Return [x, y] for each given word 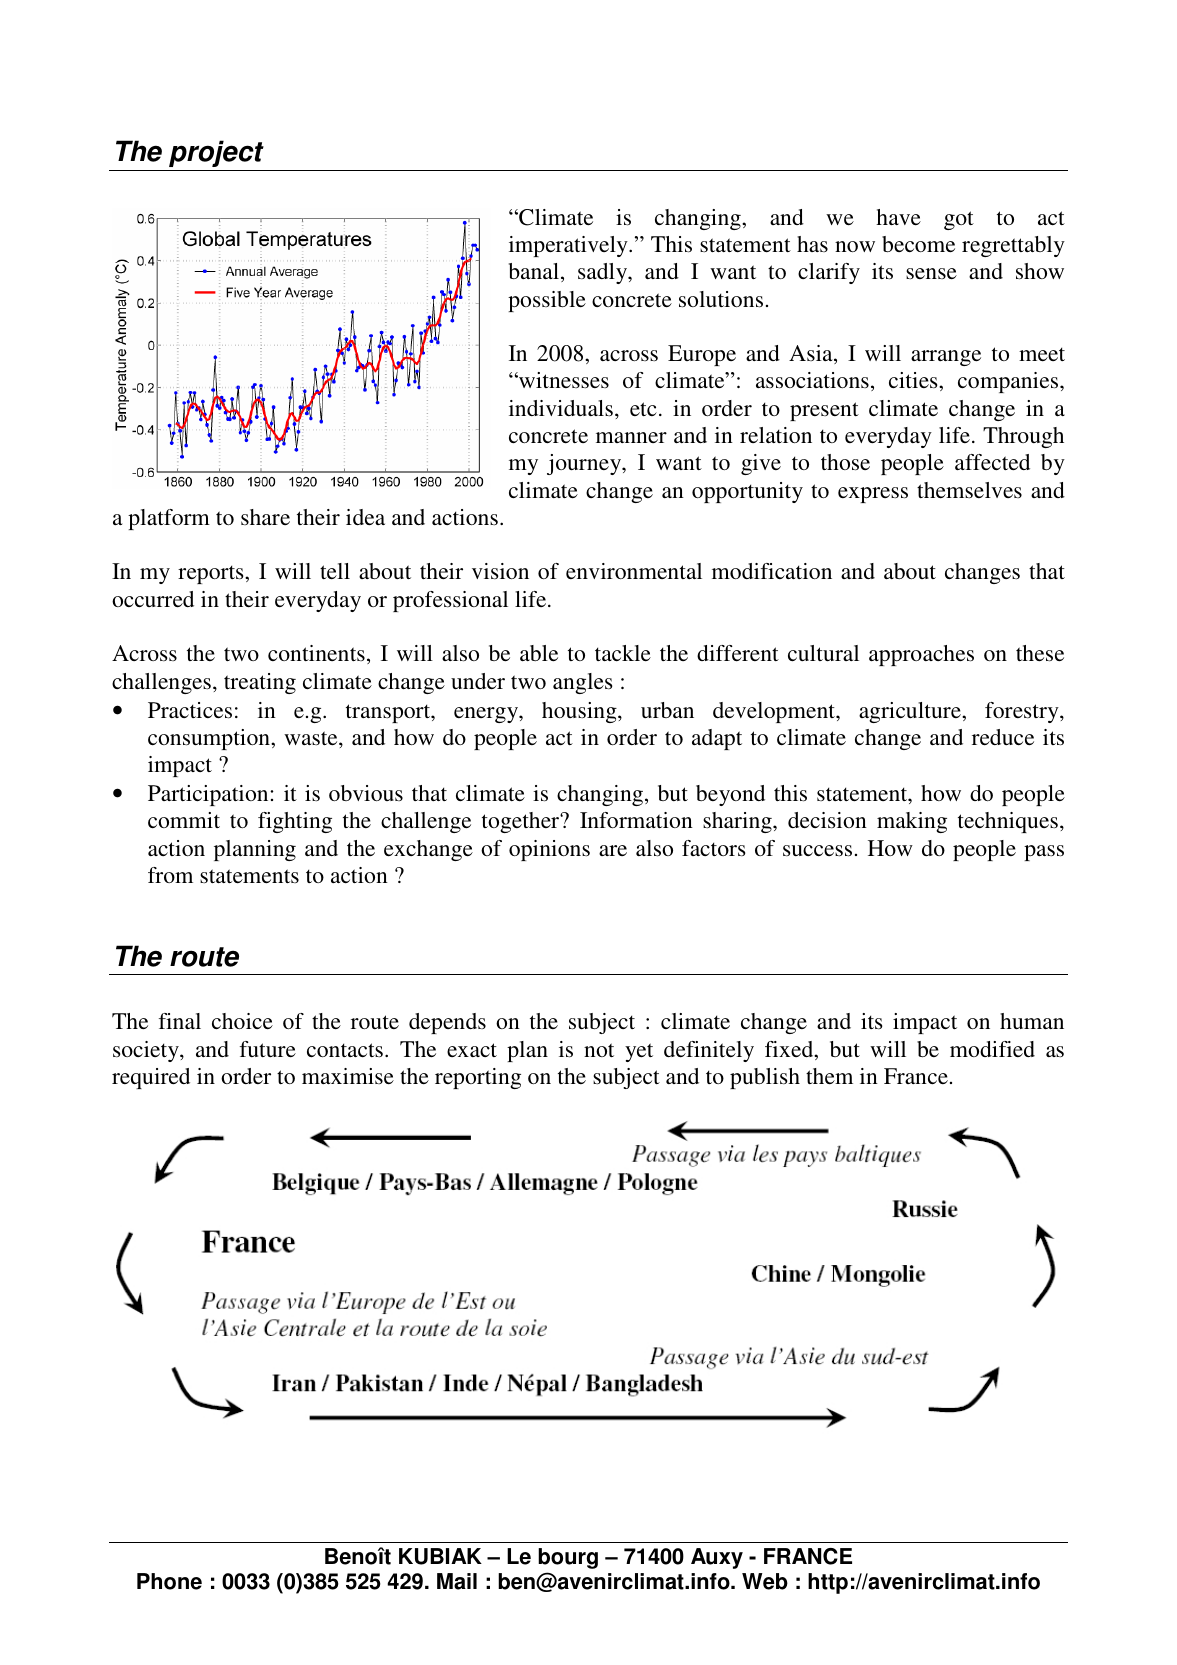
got [959, 220]
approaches [921, 655]
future [268, 1049]
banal [534, 271]
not [599, 1050]
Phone [169, 1581]
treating [260, 683]
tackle [623, 653]
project [216, 153]
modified [992, 1049]
